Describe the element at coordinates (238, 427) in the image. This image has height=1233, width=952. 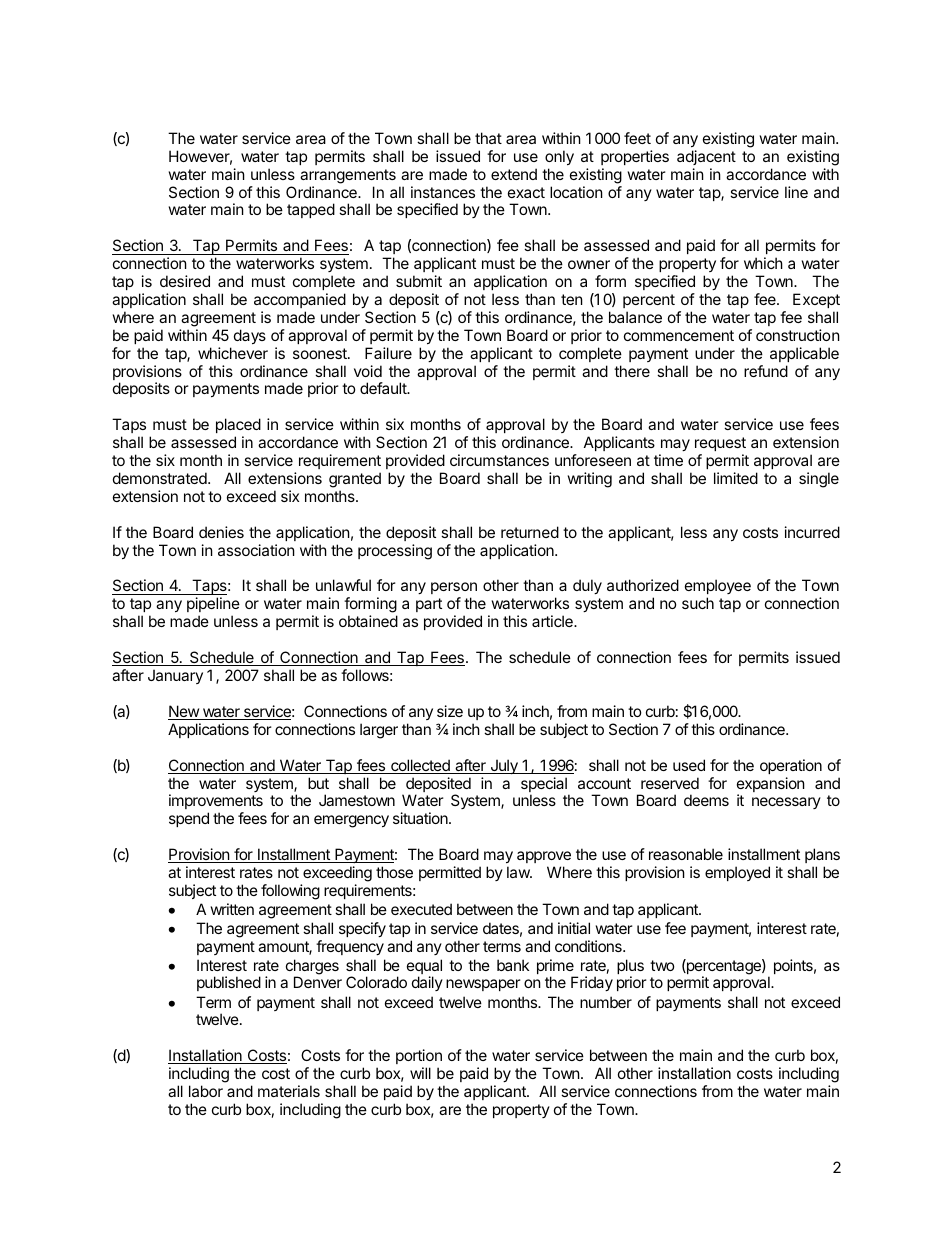
I see `placed` at that location.
